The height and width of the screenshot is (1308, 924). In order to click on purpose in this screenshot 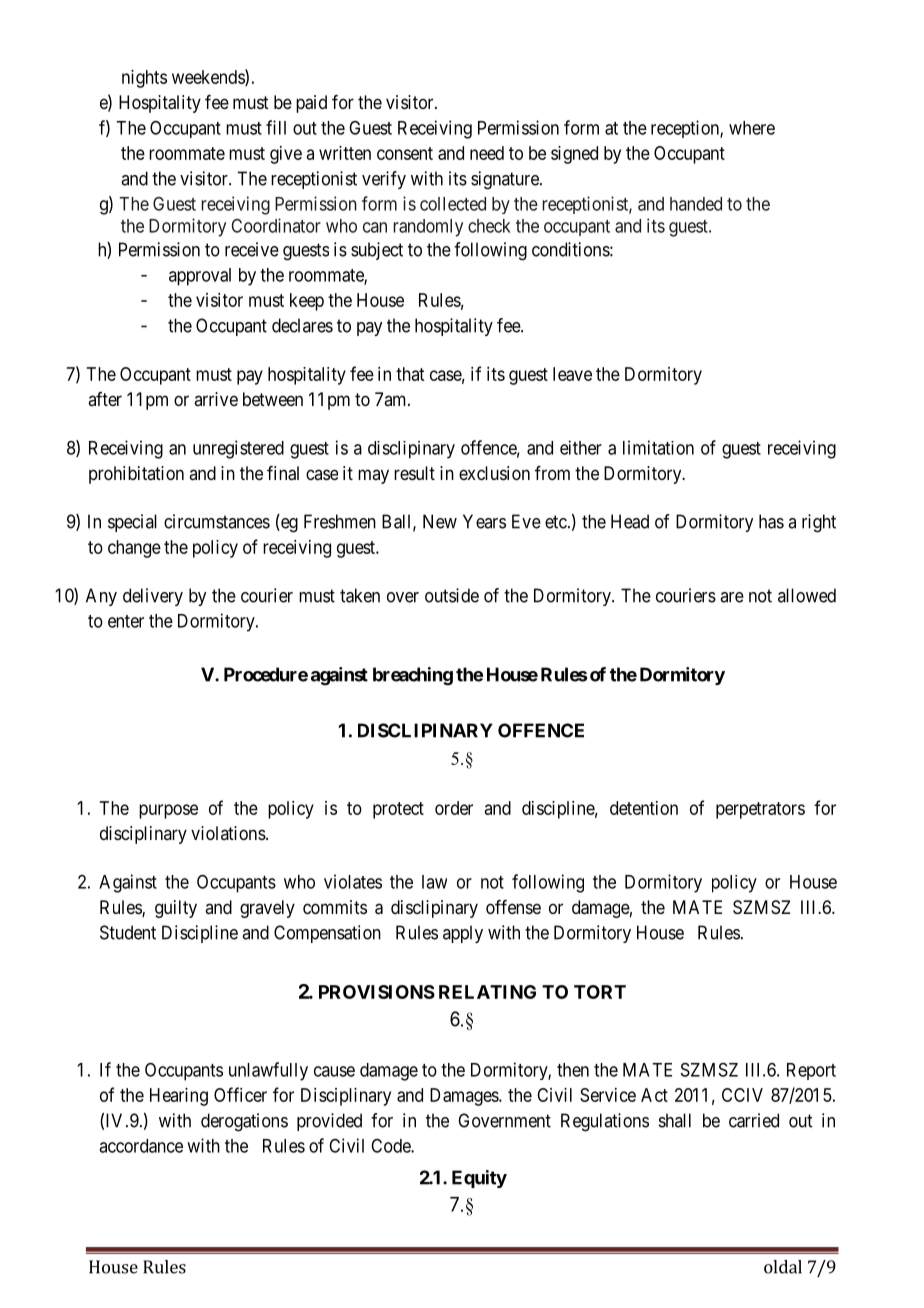, I will do `click(168, 811)`.
